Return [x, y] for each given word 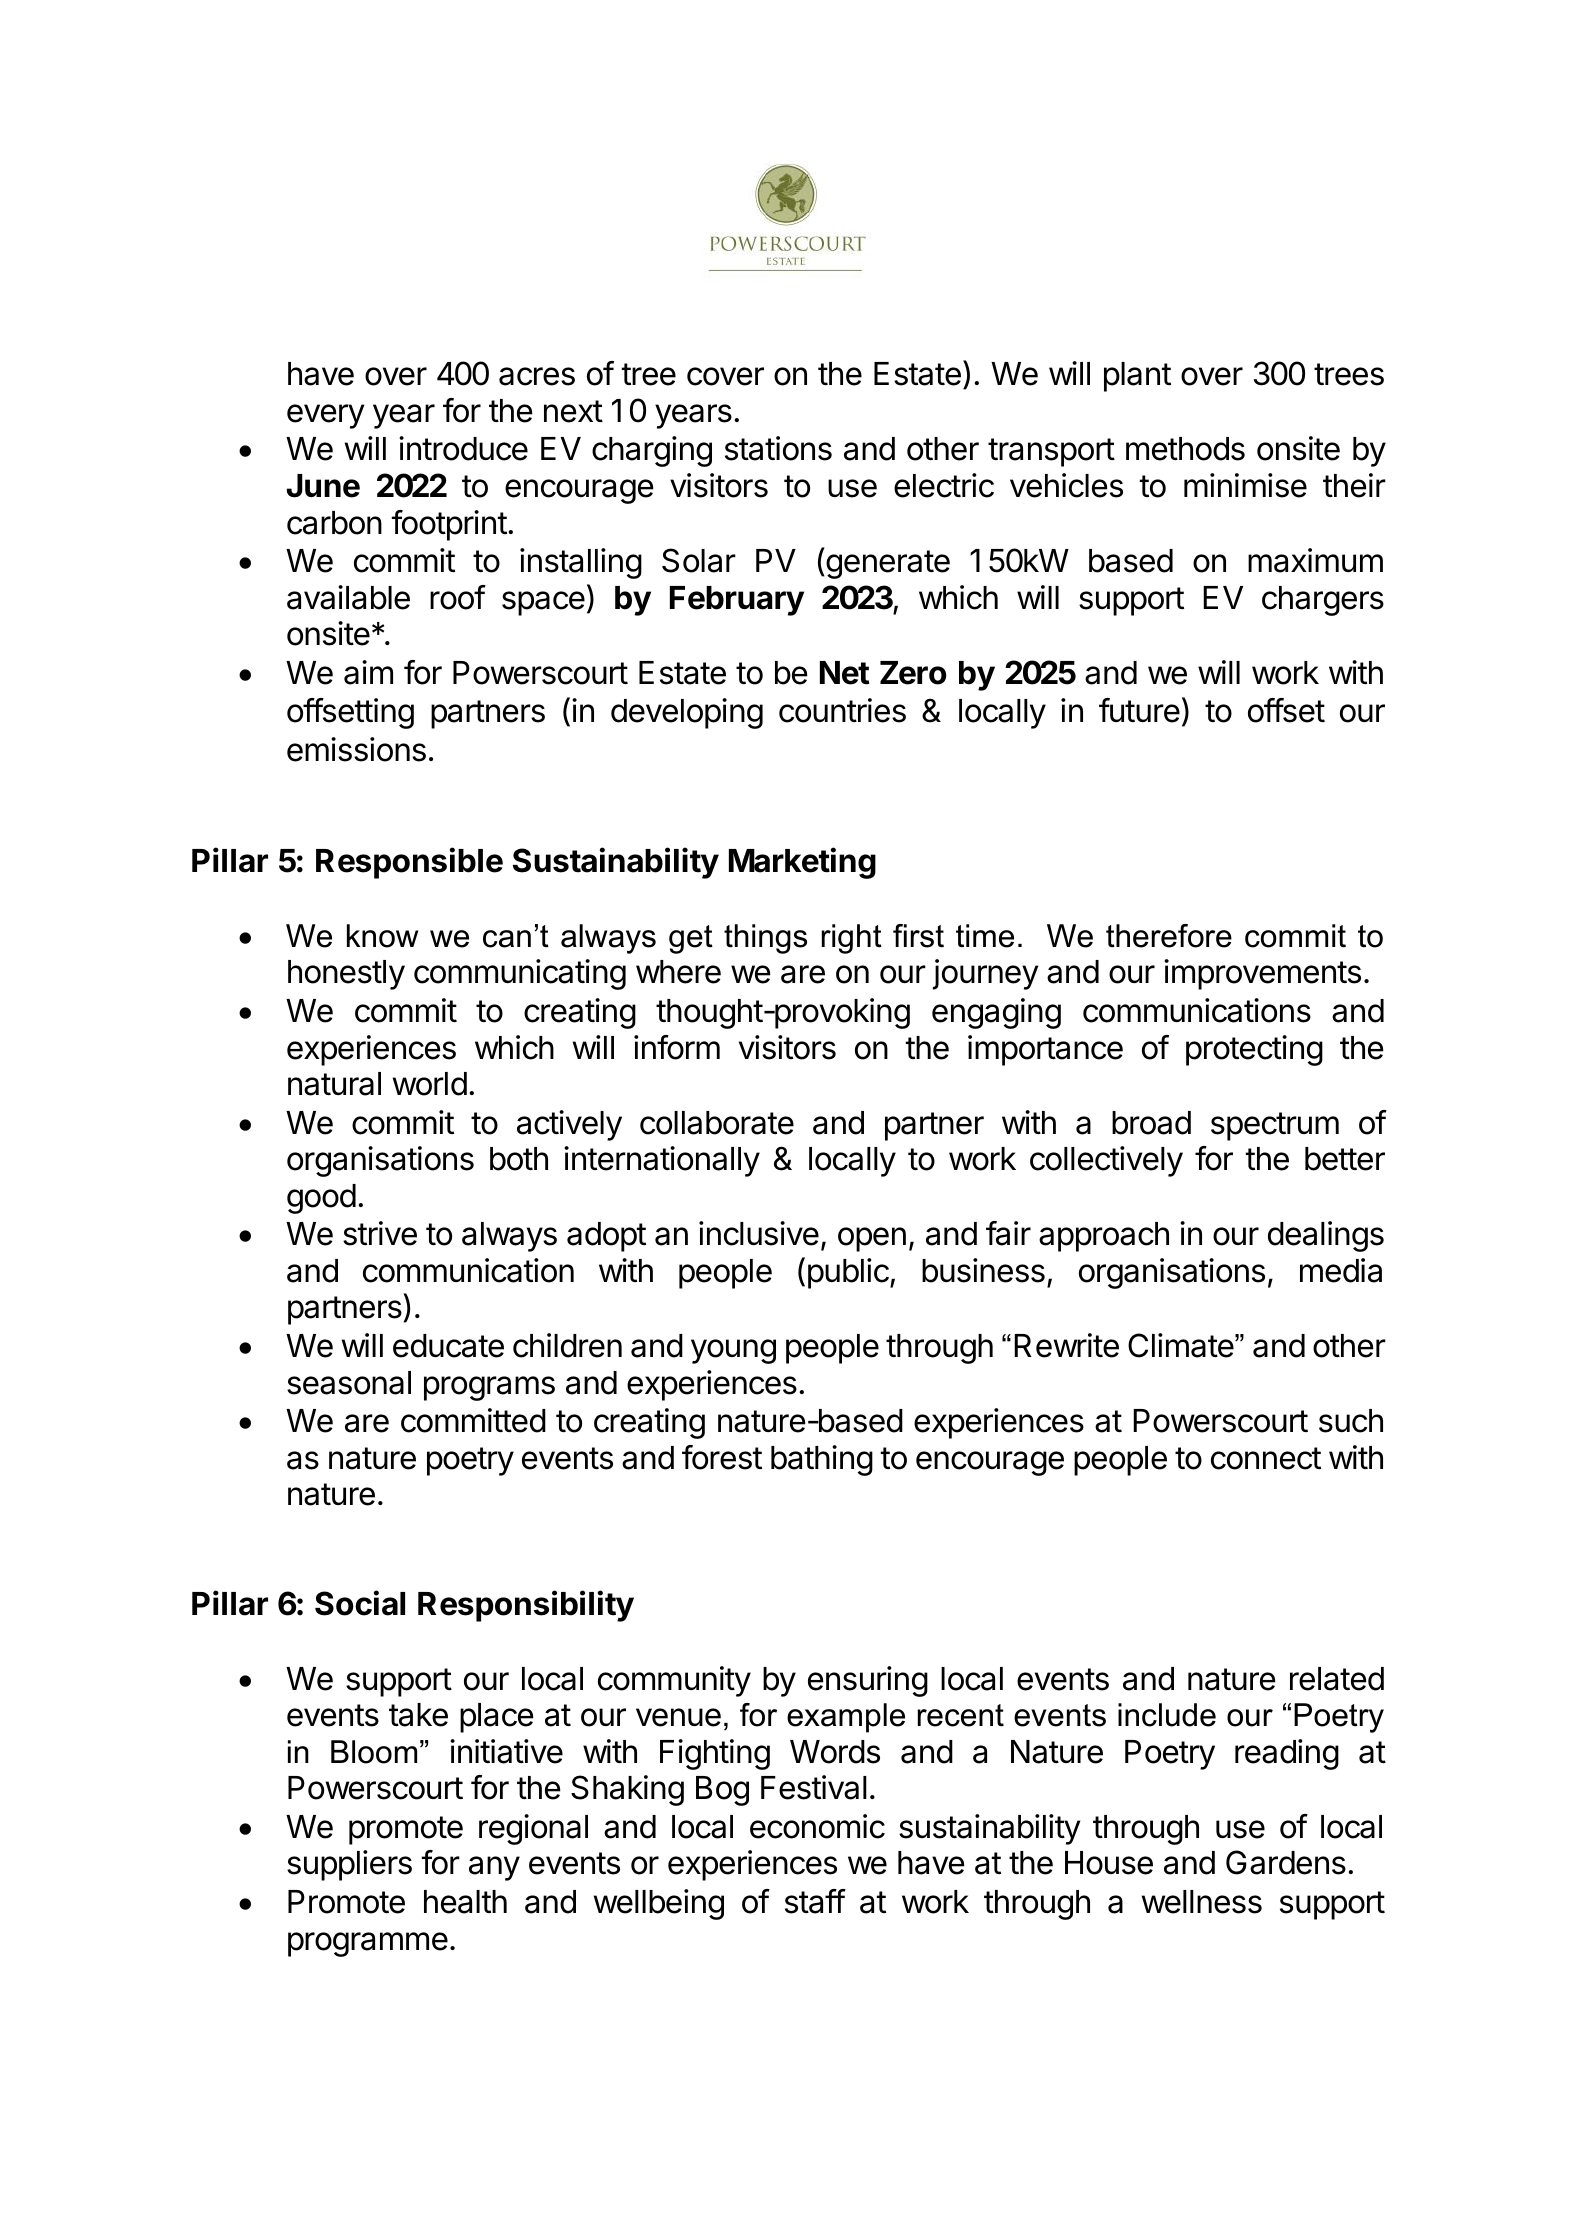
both [519, 1159]
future [1139, 710]
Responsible [409, 863]
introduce [463, 448]
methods [1185, 449]
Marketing [802, 863]
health [465, 1902]
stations [778, 448]
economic [817, 1826]
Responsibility [526, 1606]
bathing [822, 1460]
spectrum [1275, 1126]
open [872, 1239]
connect [1266, 1458]
